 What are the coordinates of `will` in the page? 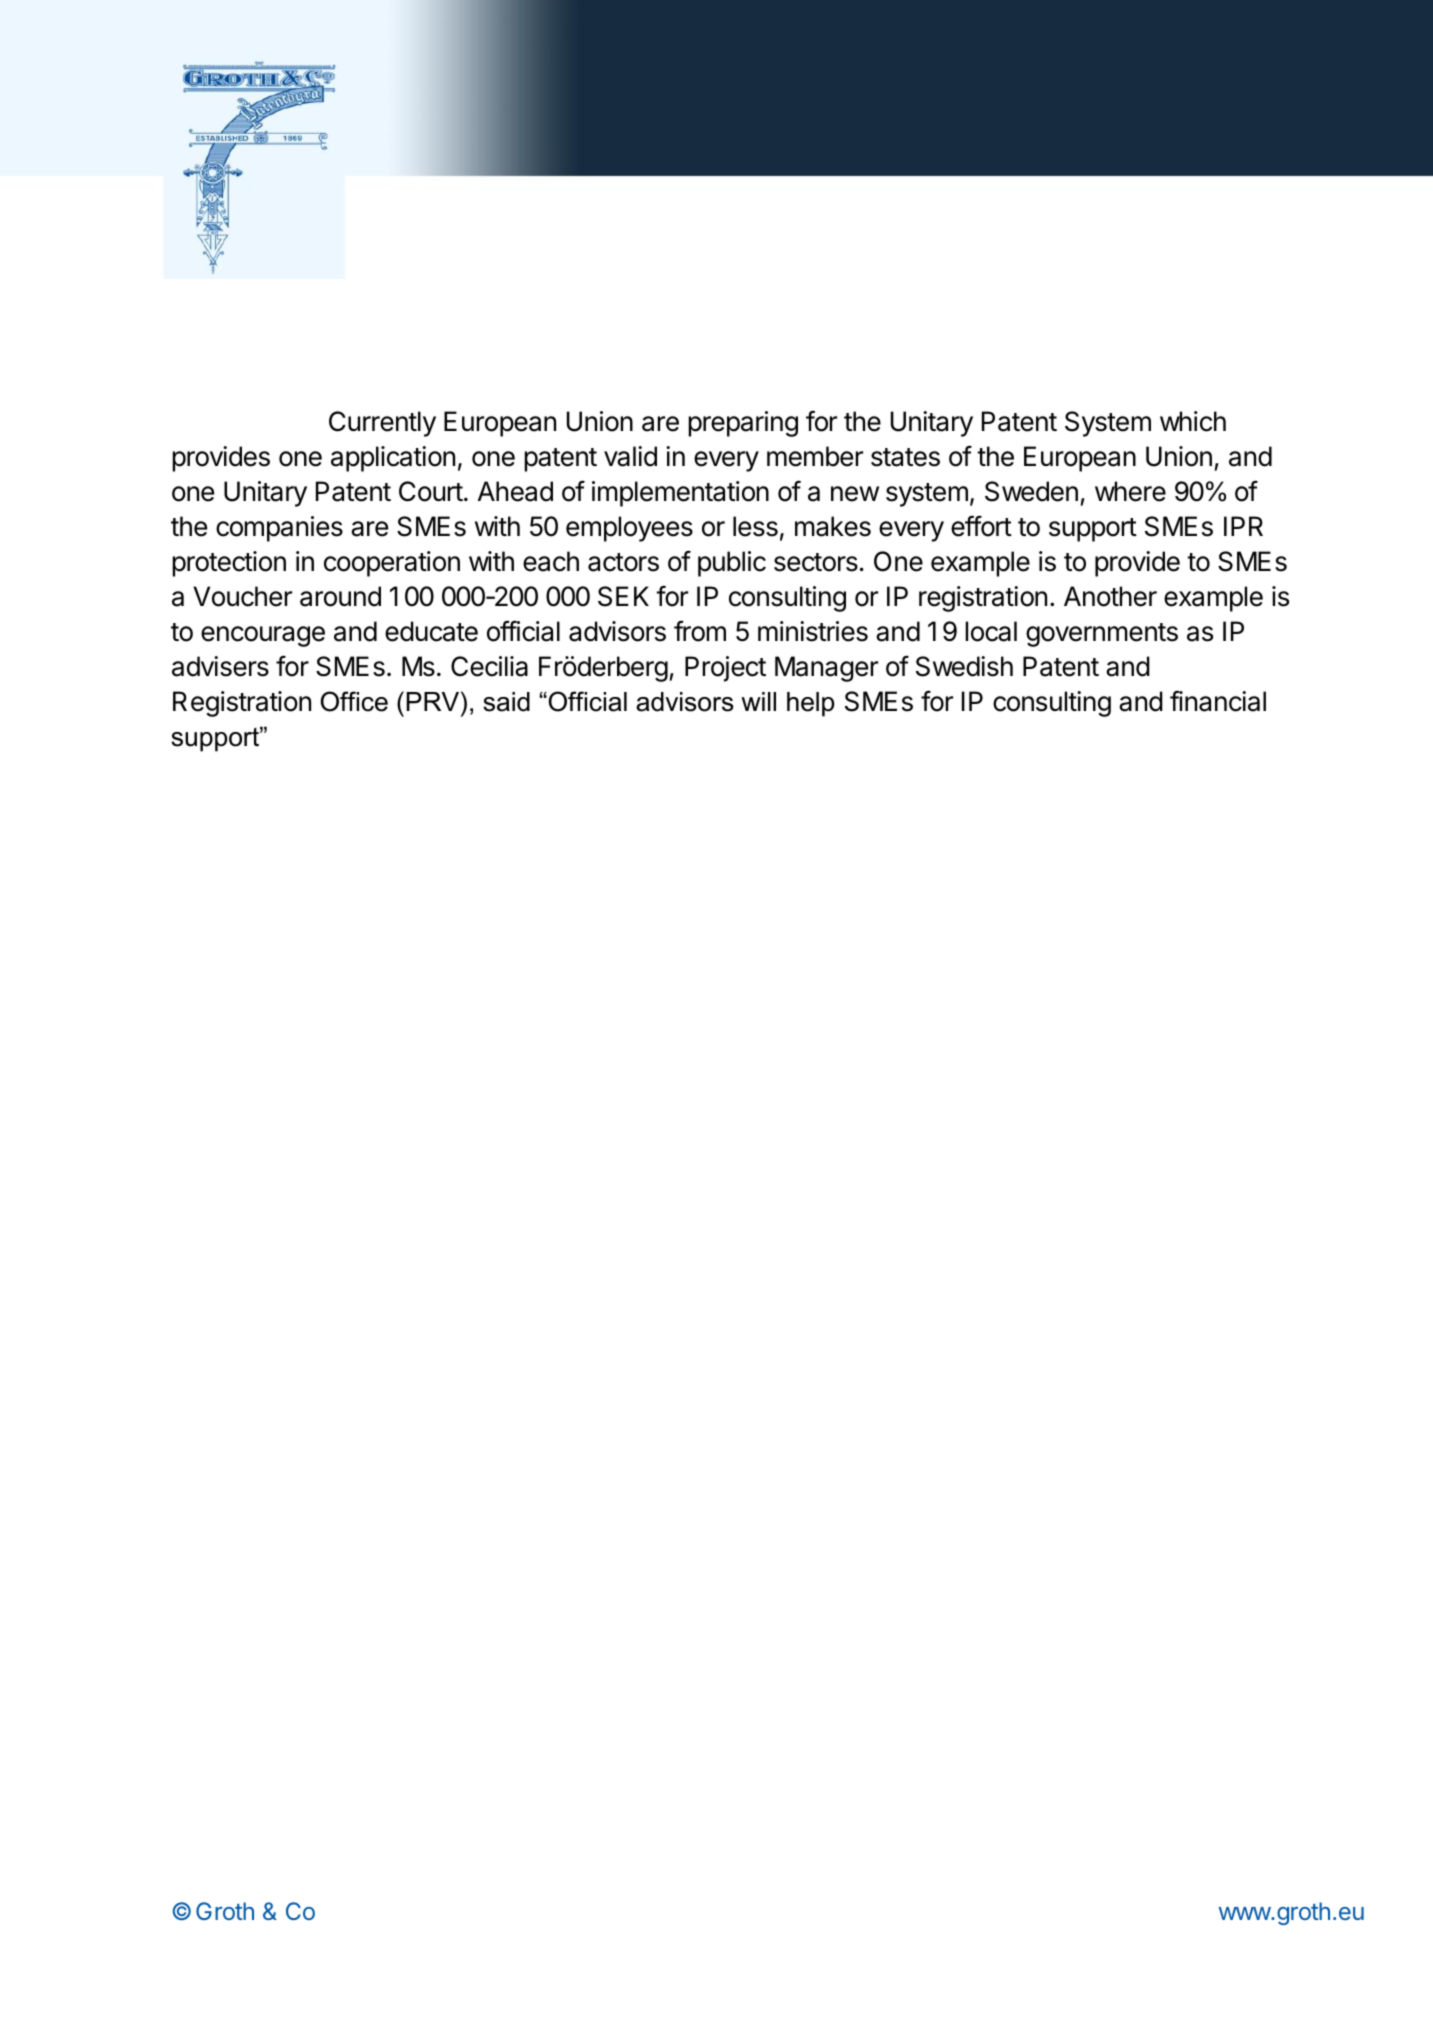 It's located at (758, 701).
